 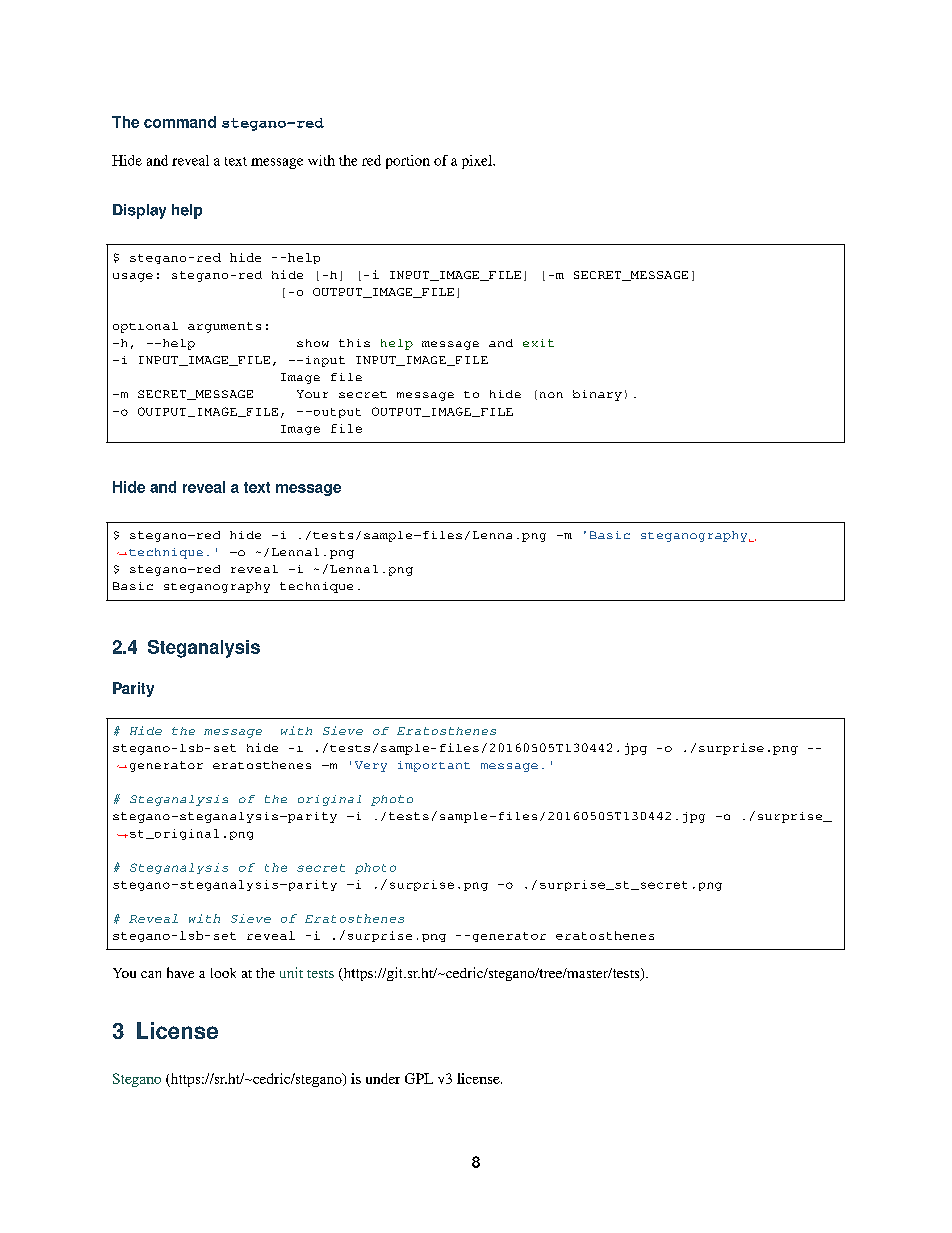 What do you see at coordinates (597, 395) in the screenshot?
I see `binary` at bounding box center [597, 395].
